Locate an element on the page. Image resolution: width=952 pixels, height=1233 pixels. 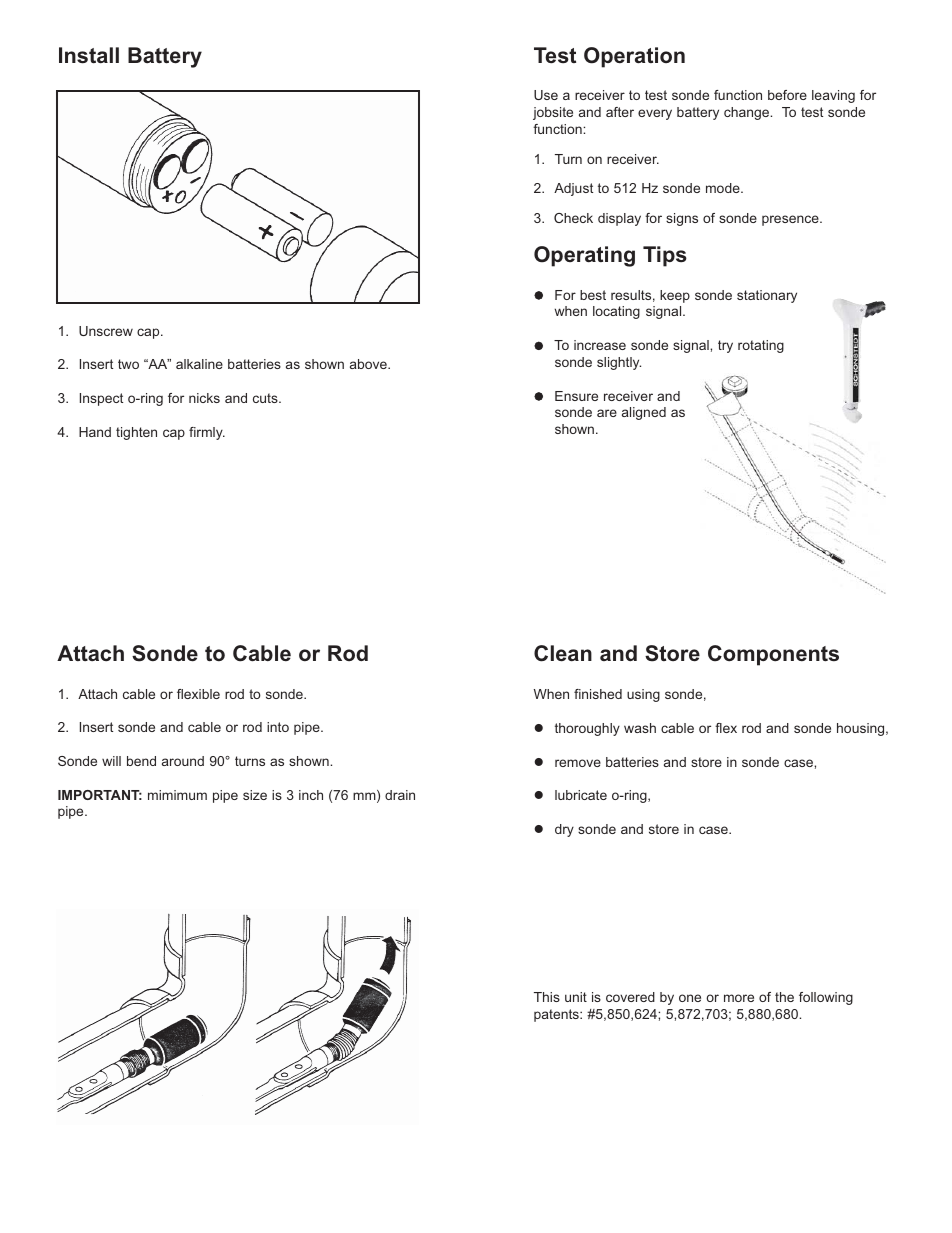
above is located at coordinates (369, 364).
